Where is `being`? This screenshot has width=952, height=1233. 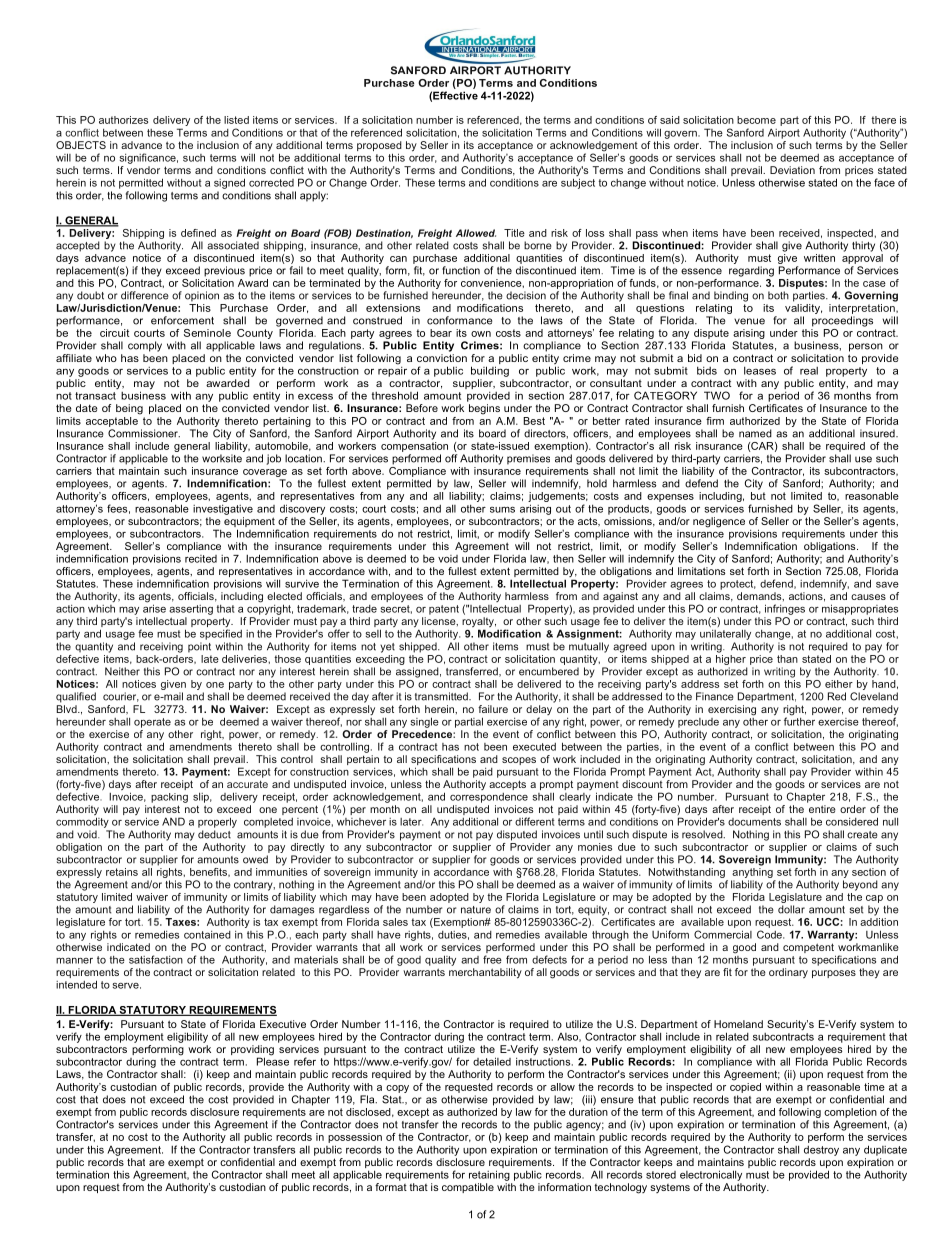 being is located at coordinates (129, 409).
